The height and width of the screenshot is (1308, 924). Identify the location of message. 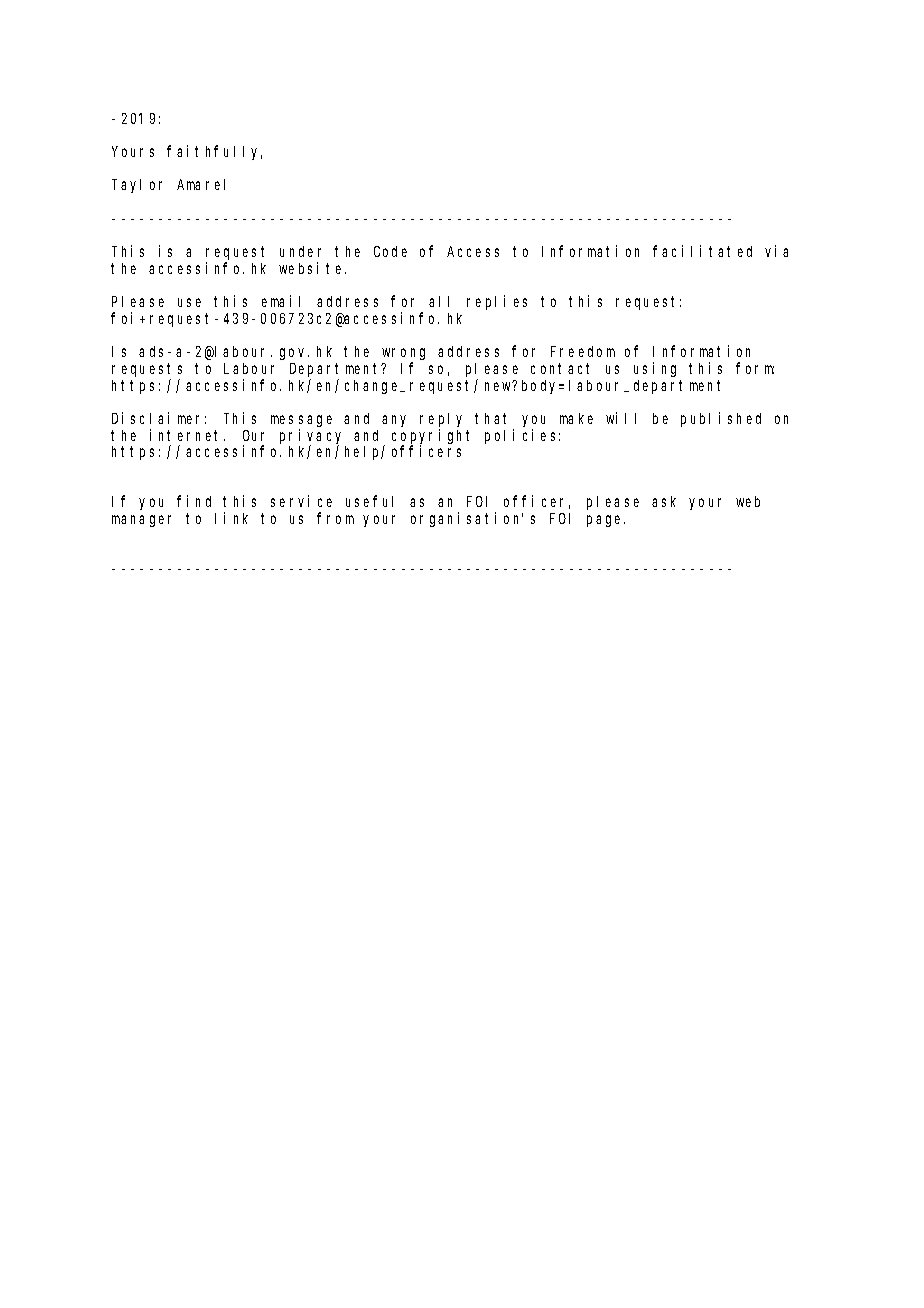
(301, 421).
